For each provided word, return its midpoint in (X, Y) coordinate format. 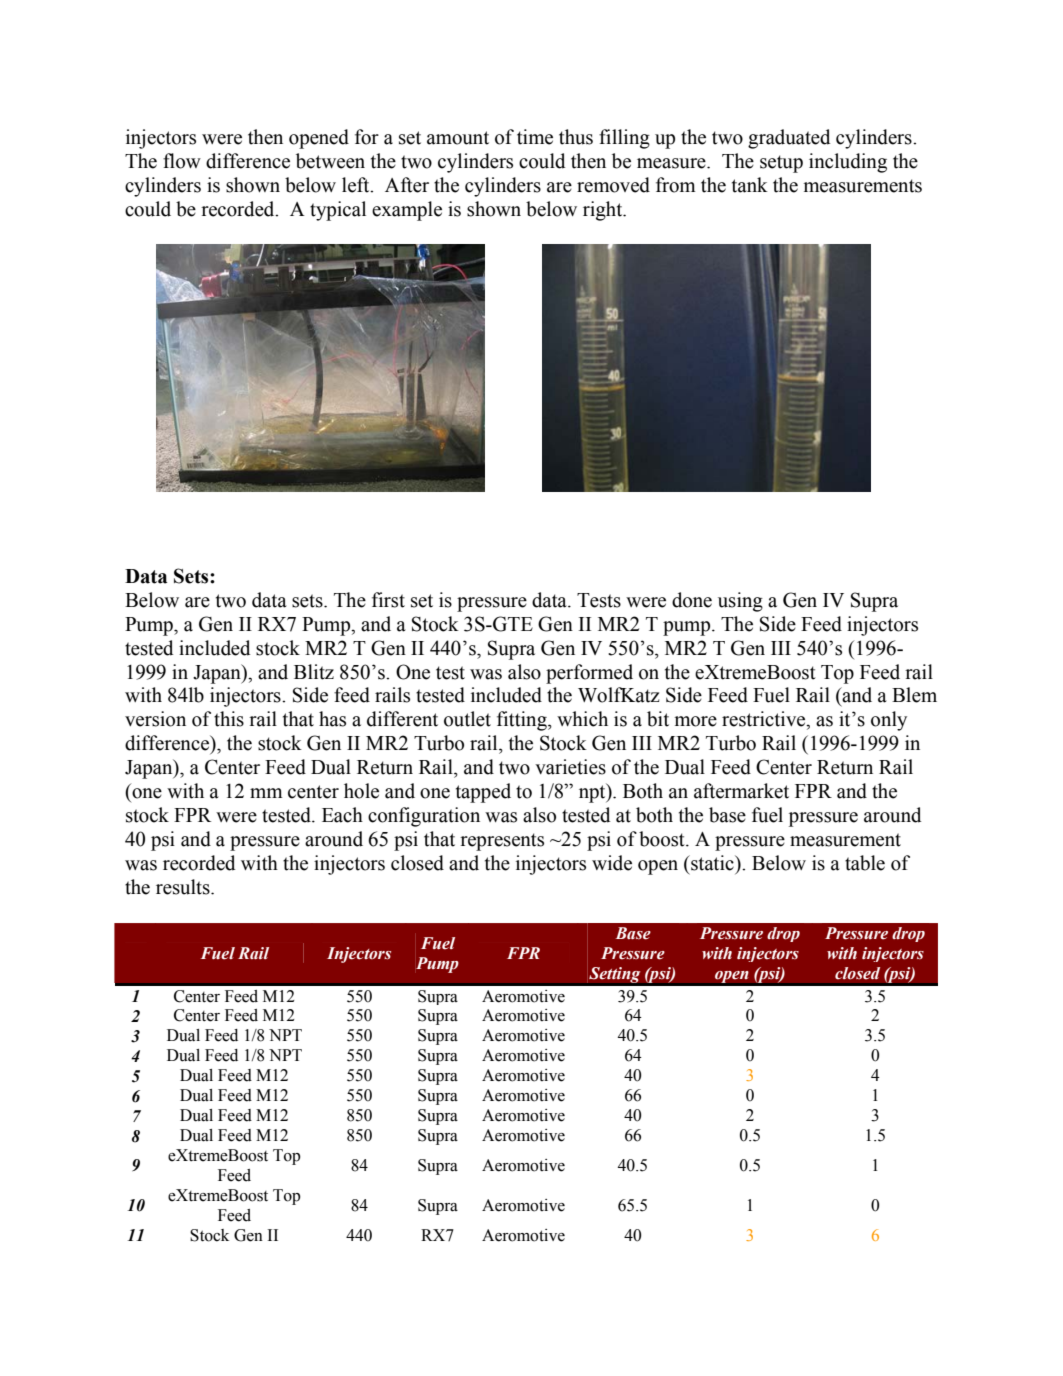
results (184, 887)
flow (182, 161)
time (535, 137)
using (740, 602)
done (692, 600)
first (388, 600)
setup (781, 164)
